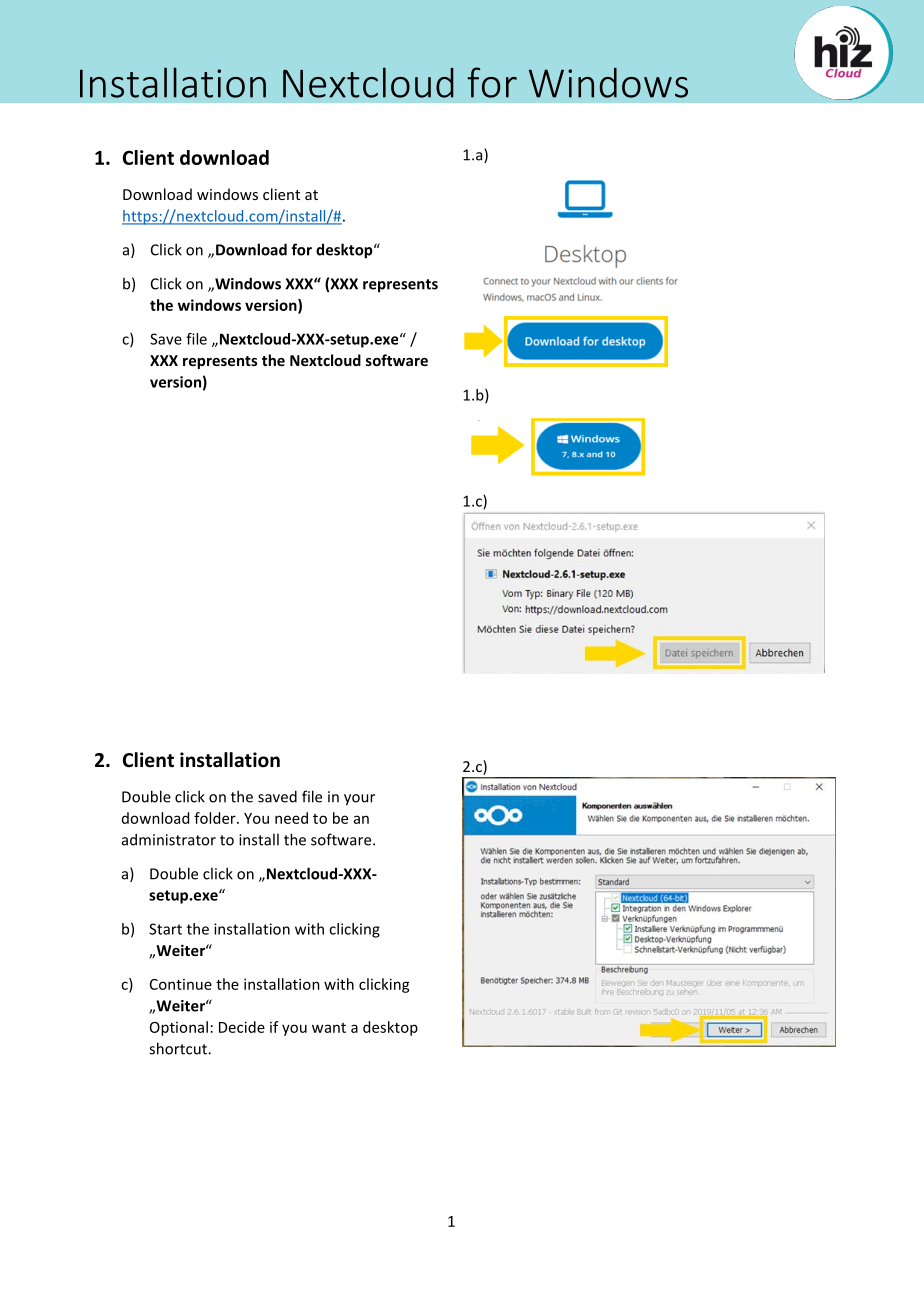 The width and height of the image is (924, 1308). What do you see at coordinates (242, 1027) in the image?
I see `Decide` at bounding box center [242, 1027].
